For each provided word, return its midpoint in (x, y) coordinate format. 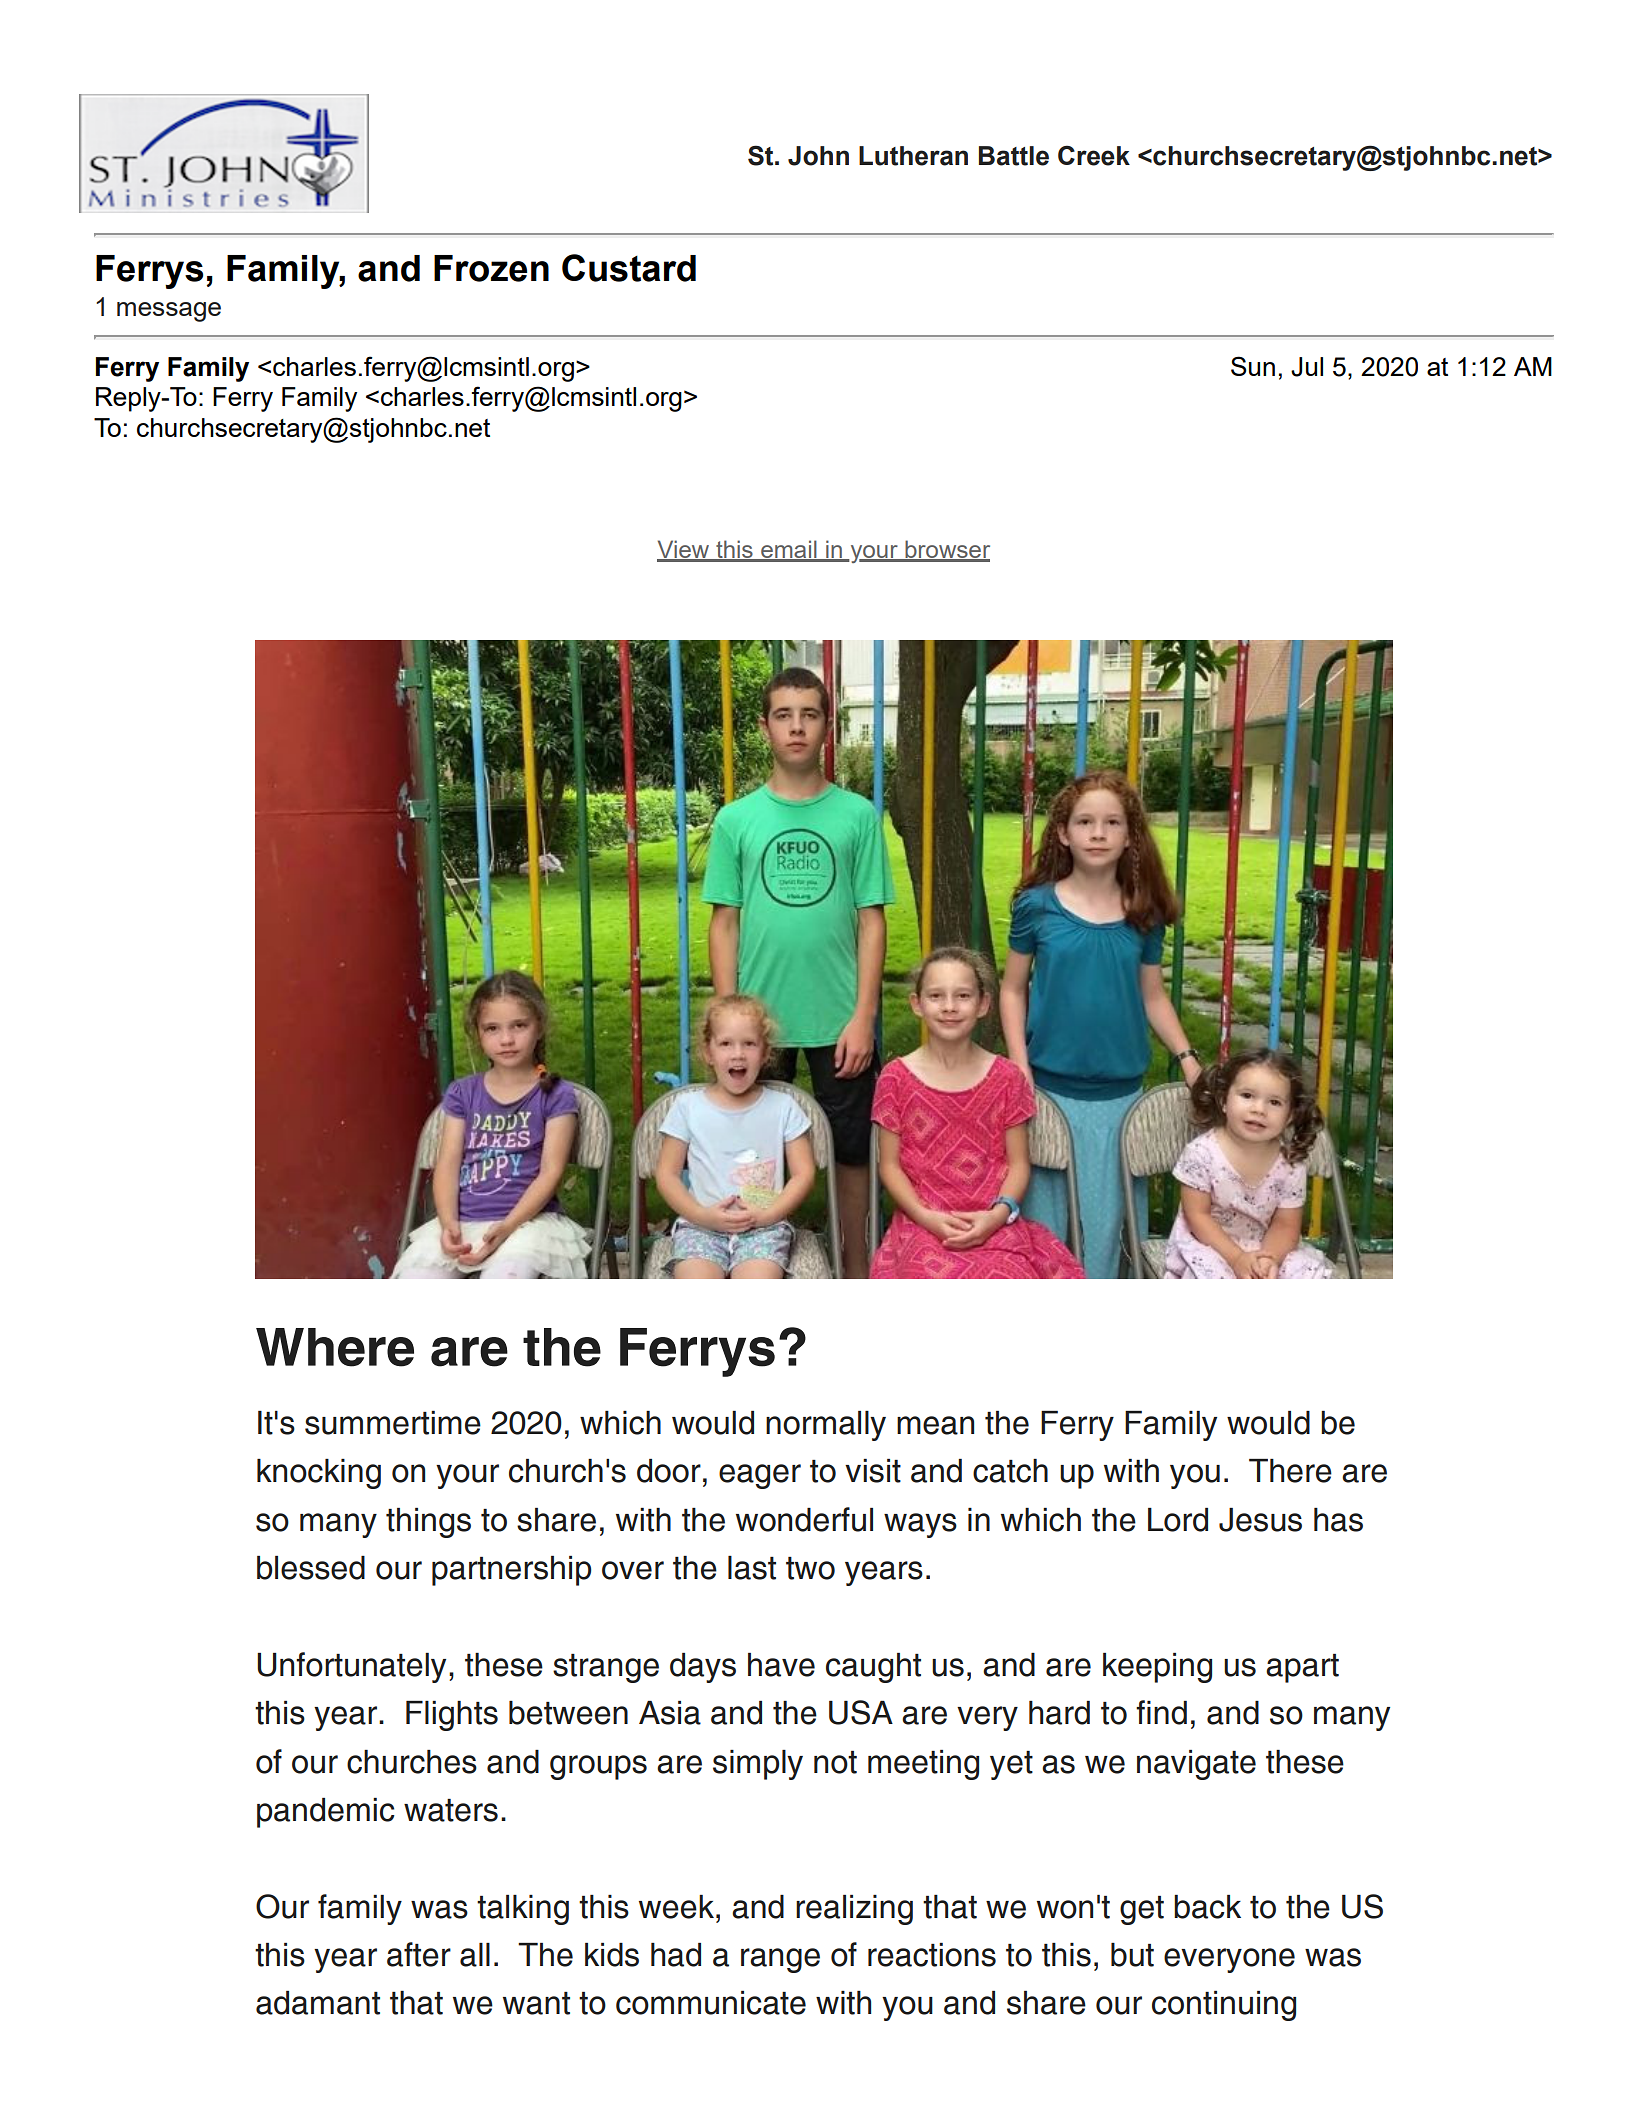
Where (335, 1347)
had (676, 1955)
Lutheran (913, 156)
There (1290, 1471)
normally (826, 1426)
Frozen (491, 268)
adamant (318, 2003)
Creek (1094, 155)
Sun (1253, 366)
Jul (1307, 367)
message (169, 312)
